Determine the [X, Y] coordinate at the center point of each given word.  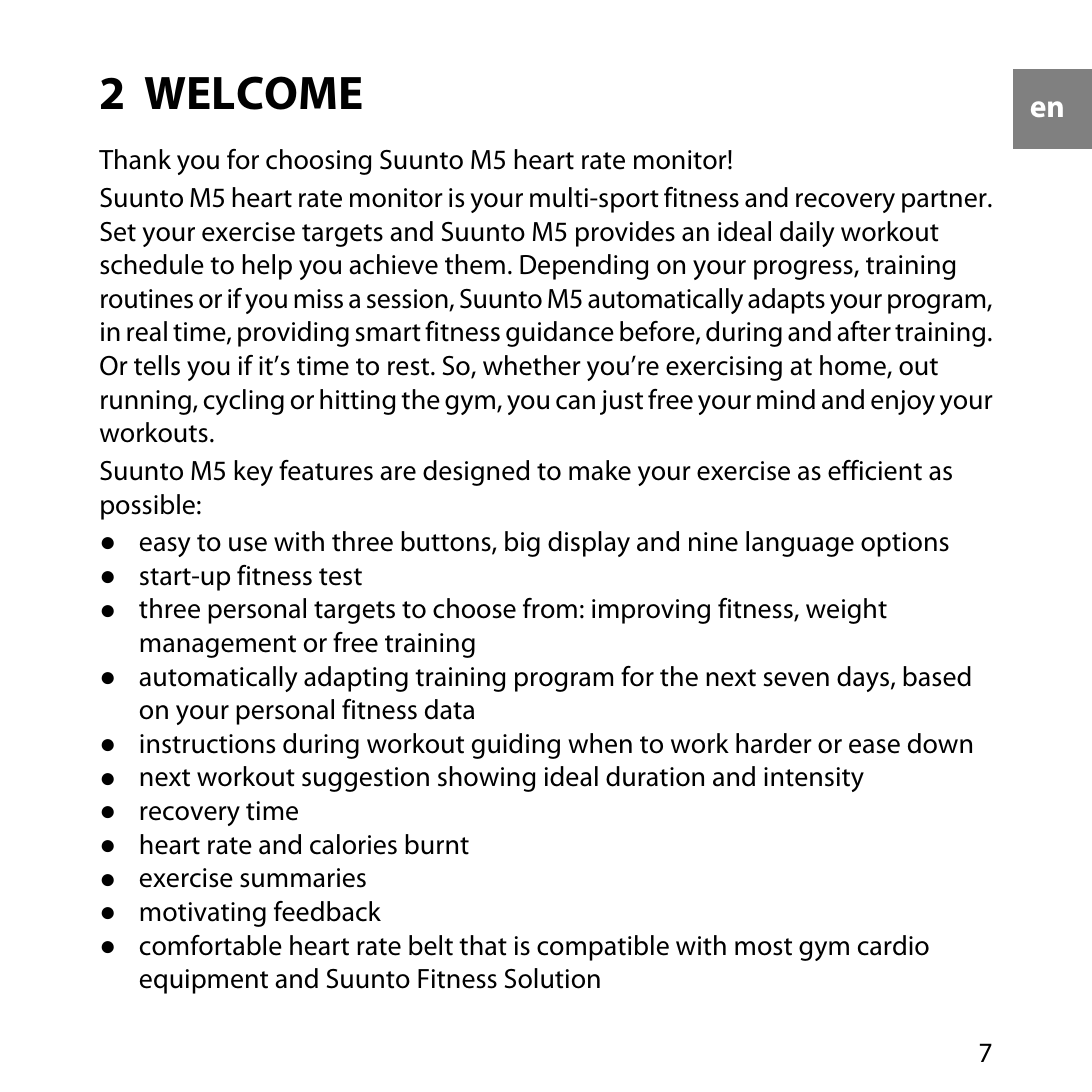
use [248, 544]
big [522, 544]
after [864, 331]
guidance [560, 334]
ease [874, 746]
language [800, 544]
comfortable [211, 945]
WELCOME [253, 93]
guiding [516, 746]
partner [945, 201]
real [147, 331]
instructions [207, 744]
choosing [318, 162]
